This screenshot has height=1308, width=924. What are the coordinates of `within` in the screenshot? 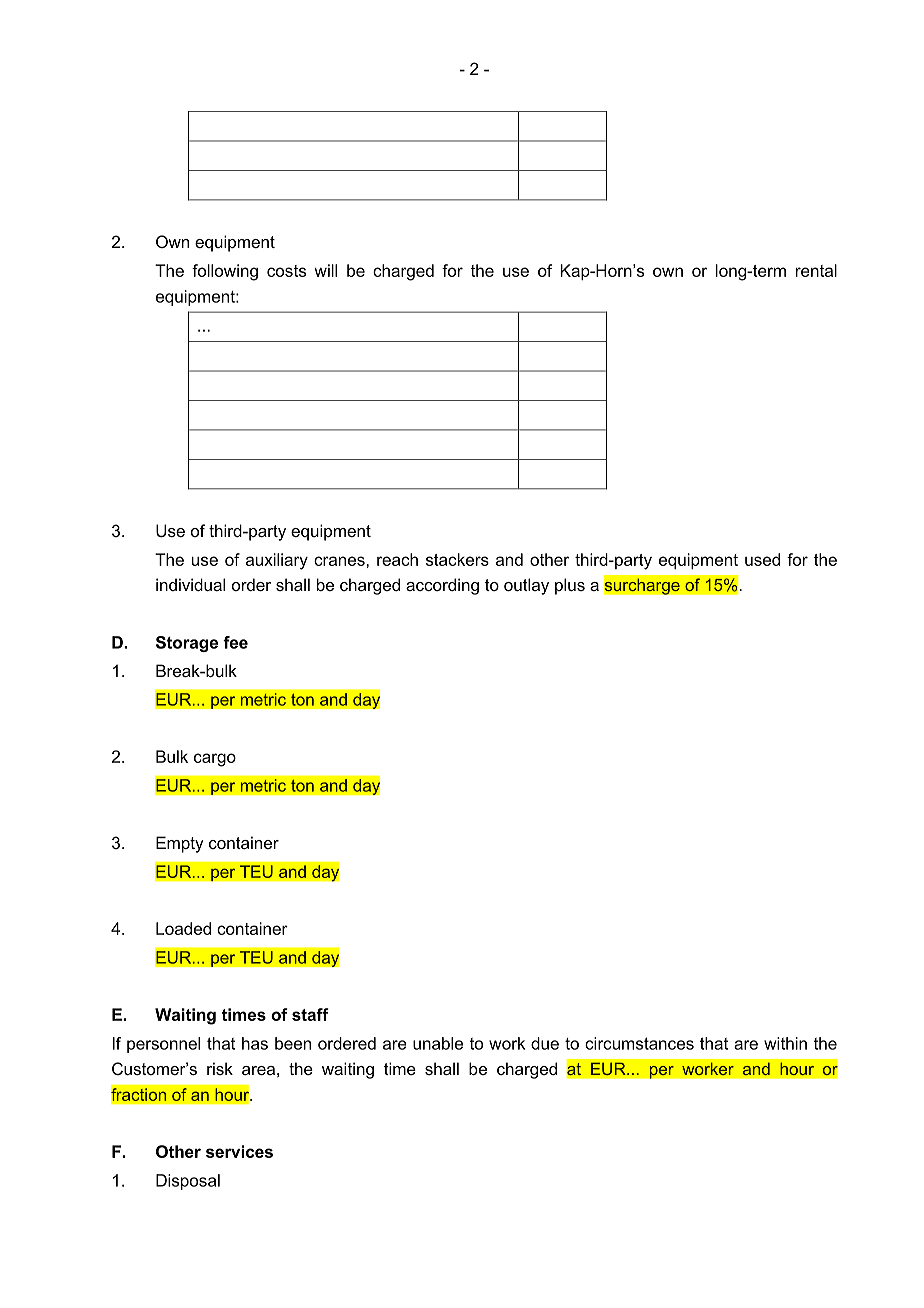 It's located at (785, 1043).
